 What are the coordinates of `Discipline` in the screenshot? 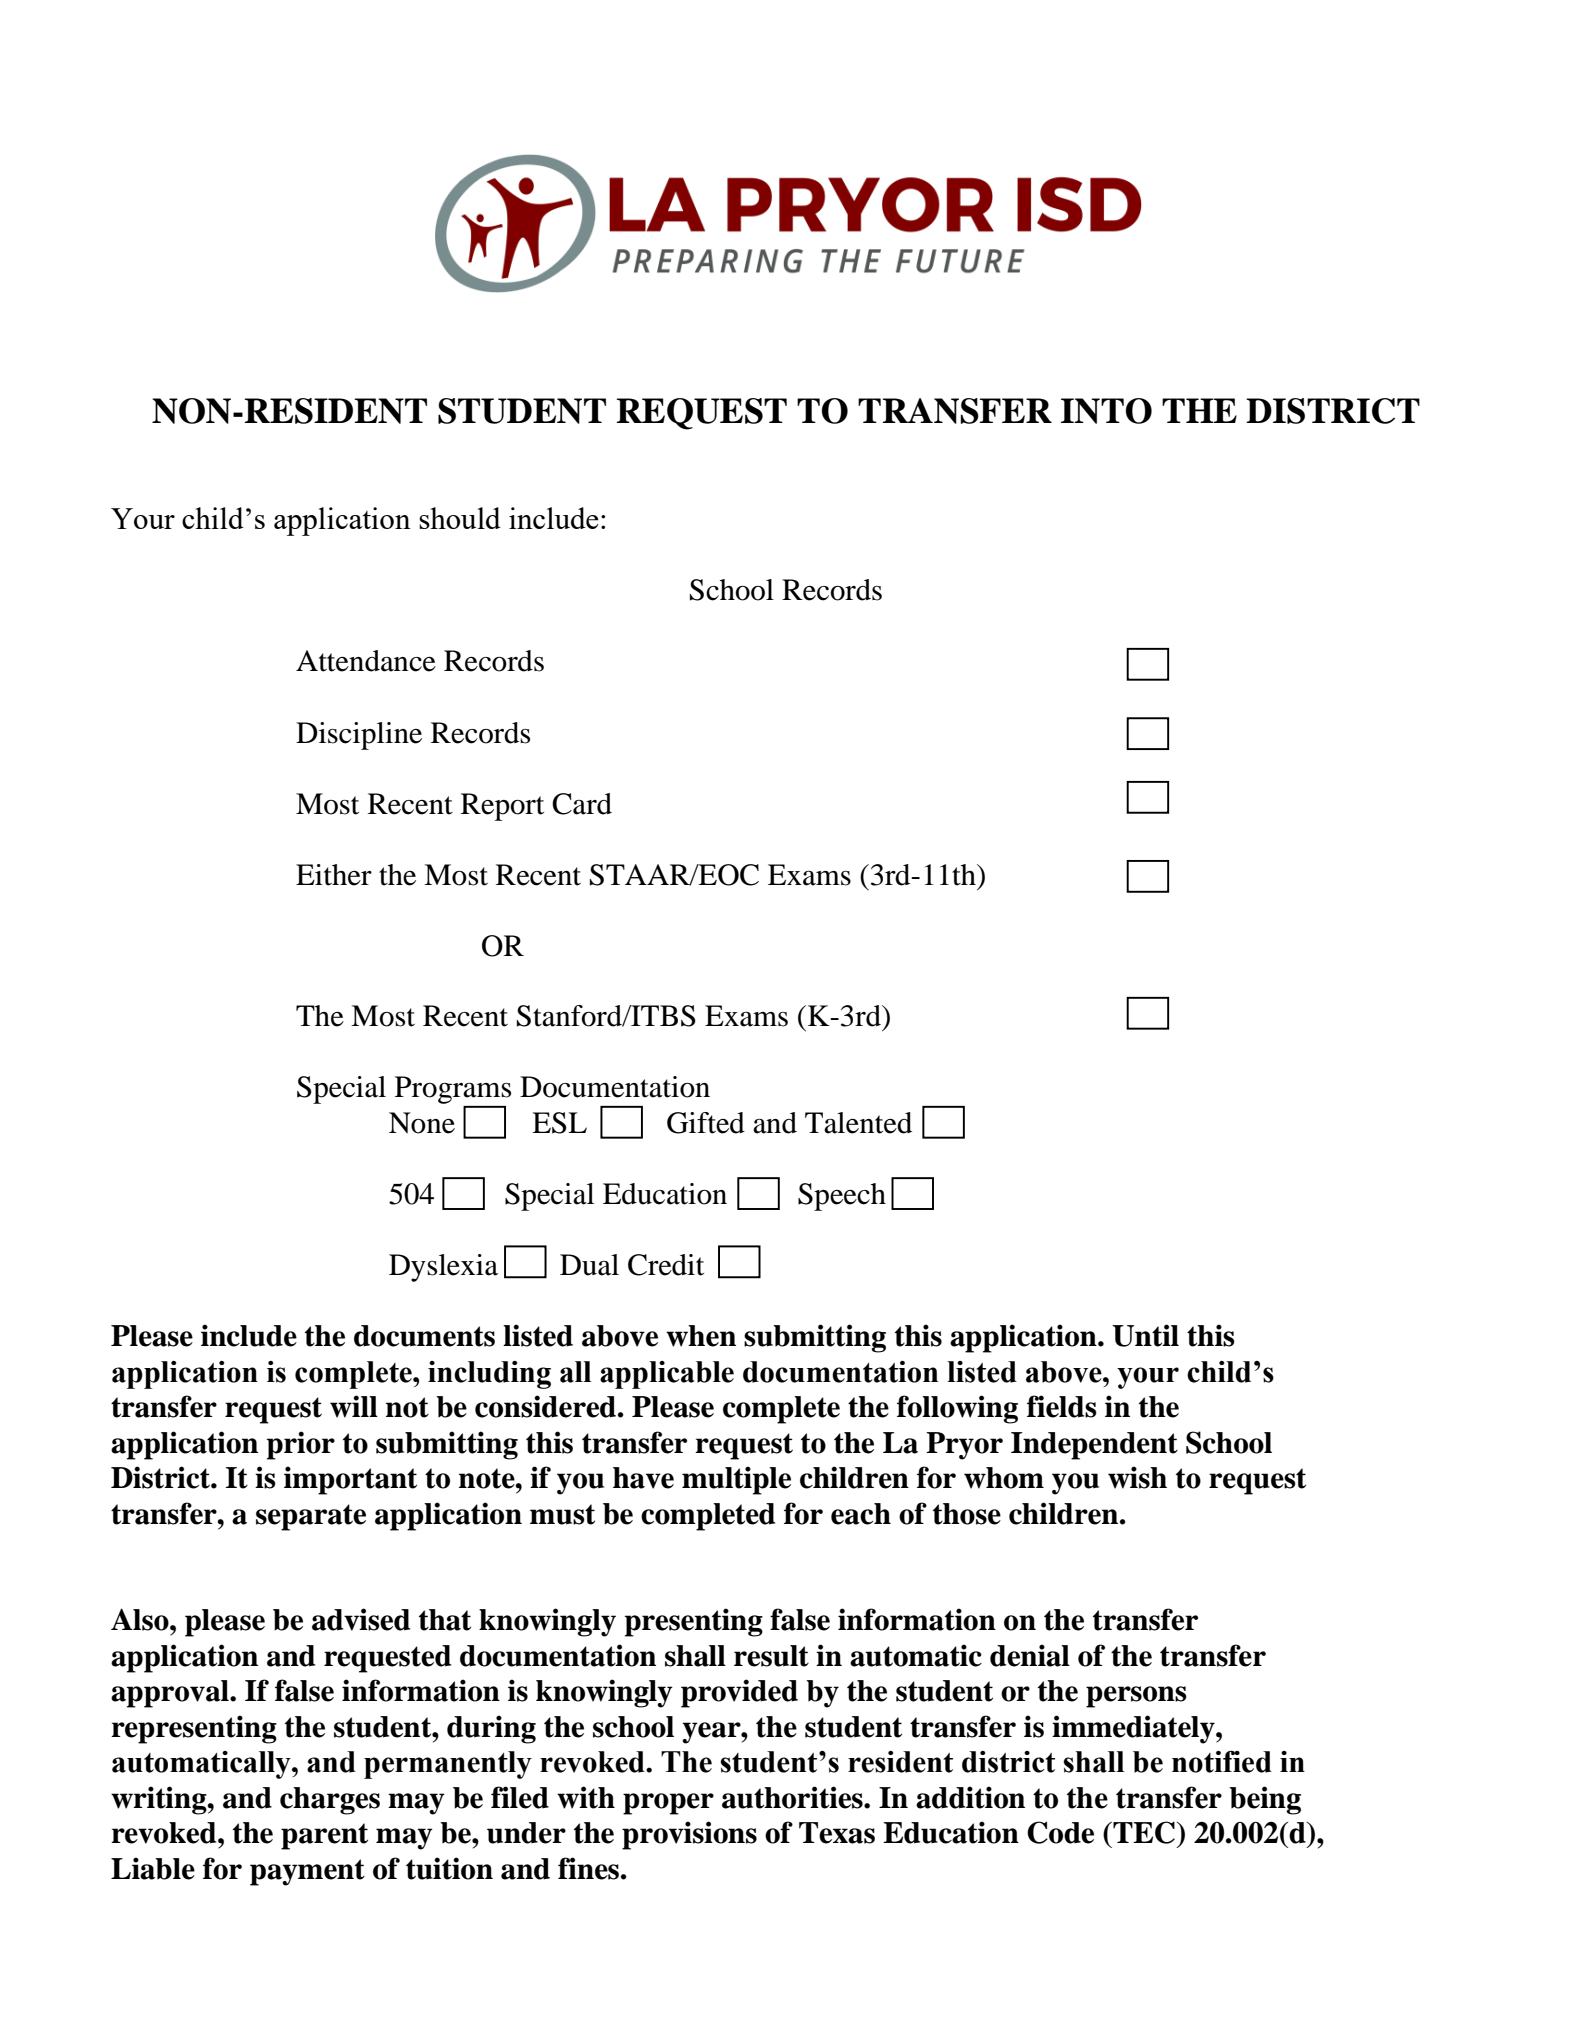 It's located at (359, 736).
